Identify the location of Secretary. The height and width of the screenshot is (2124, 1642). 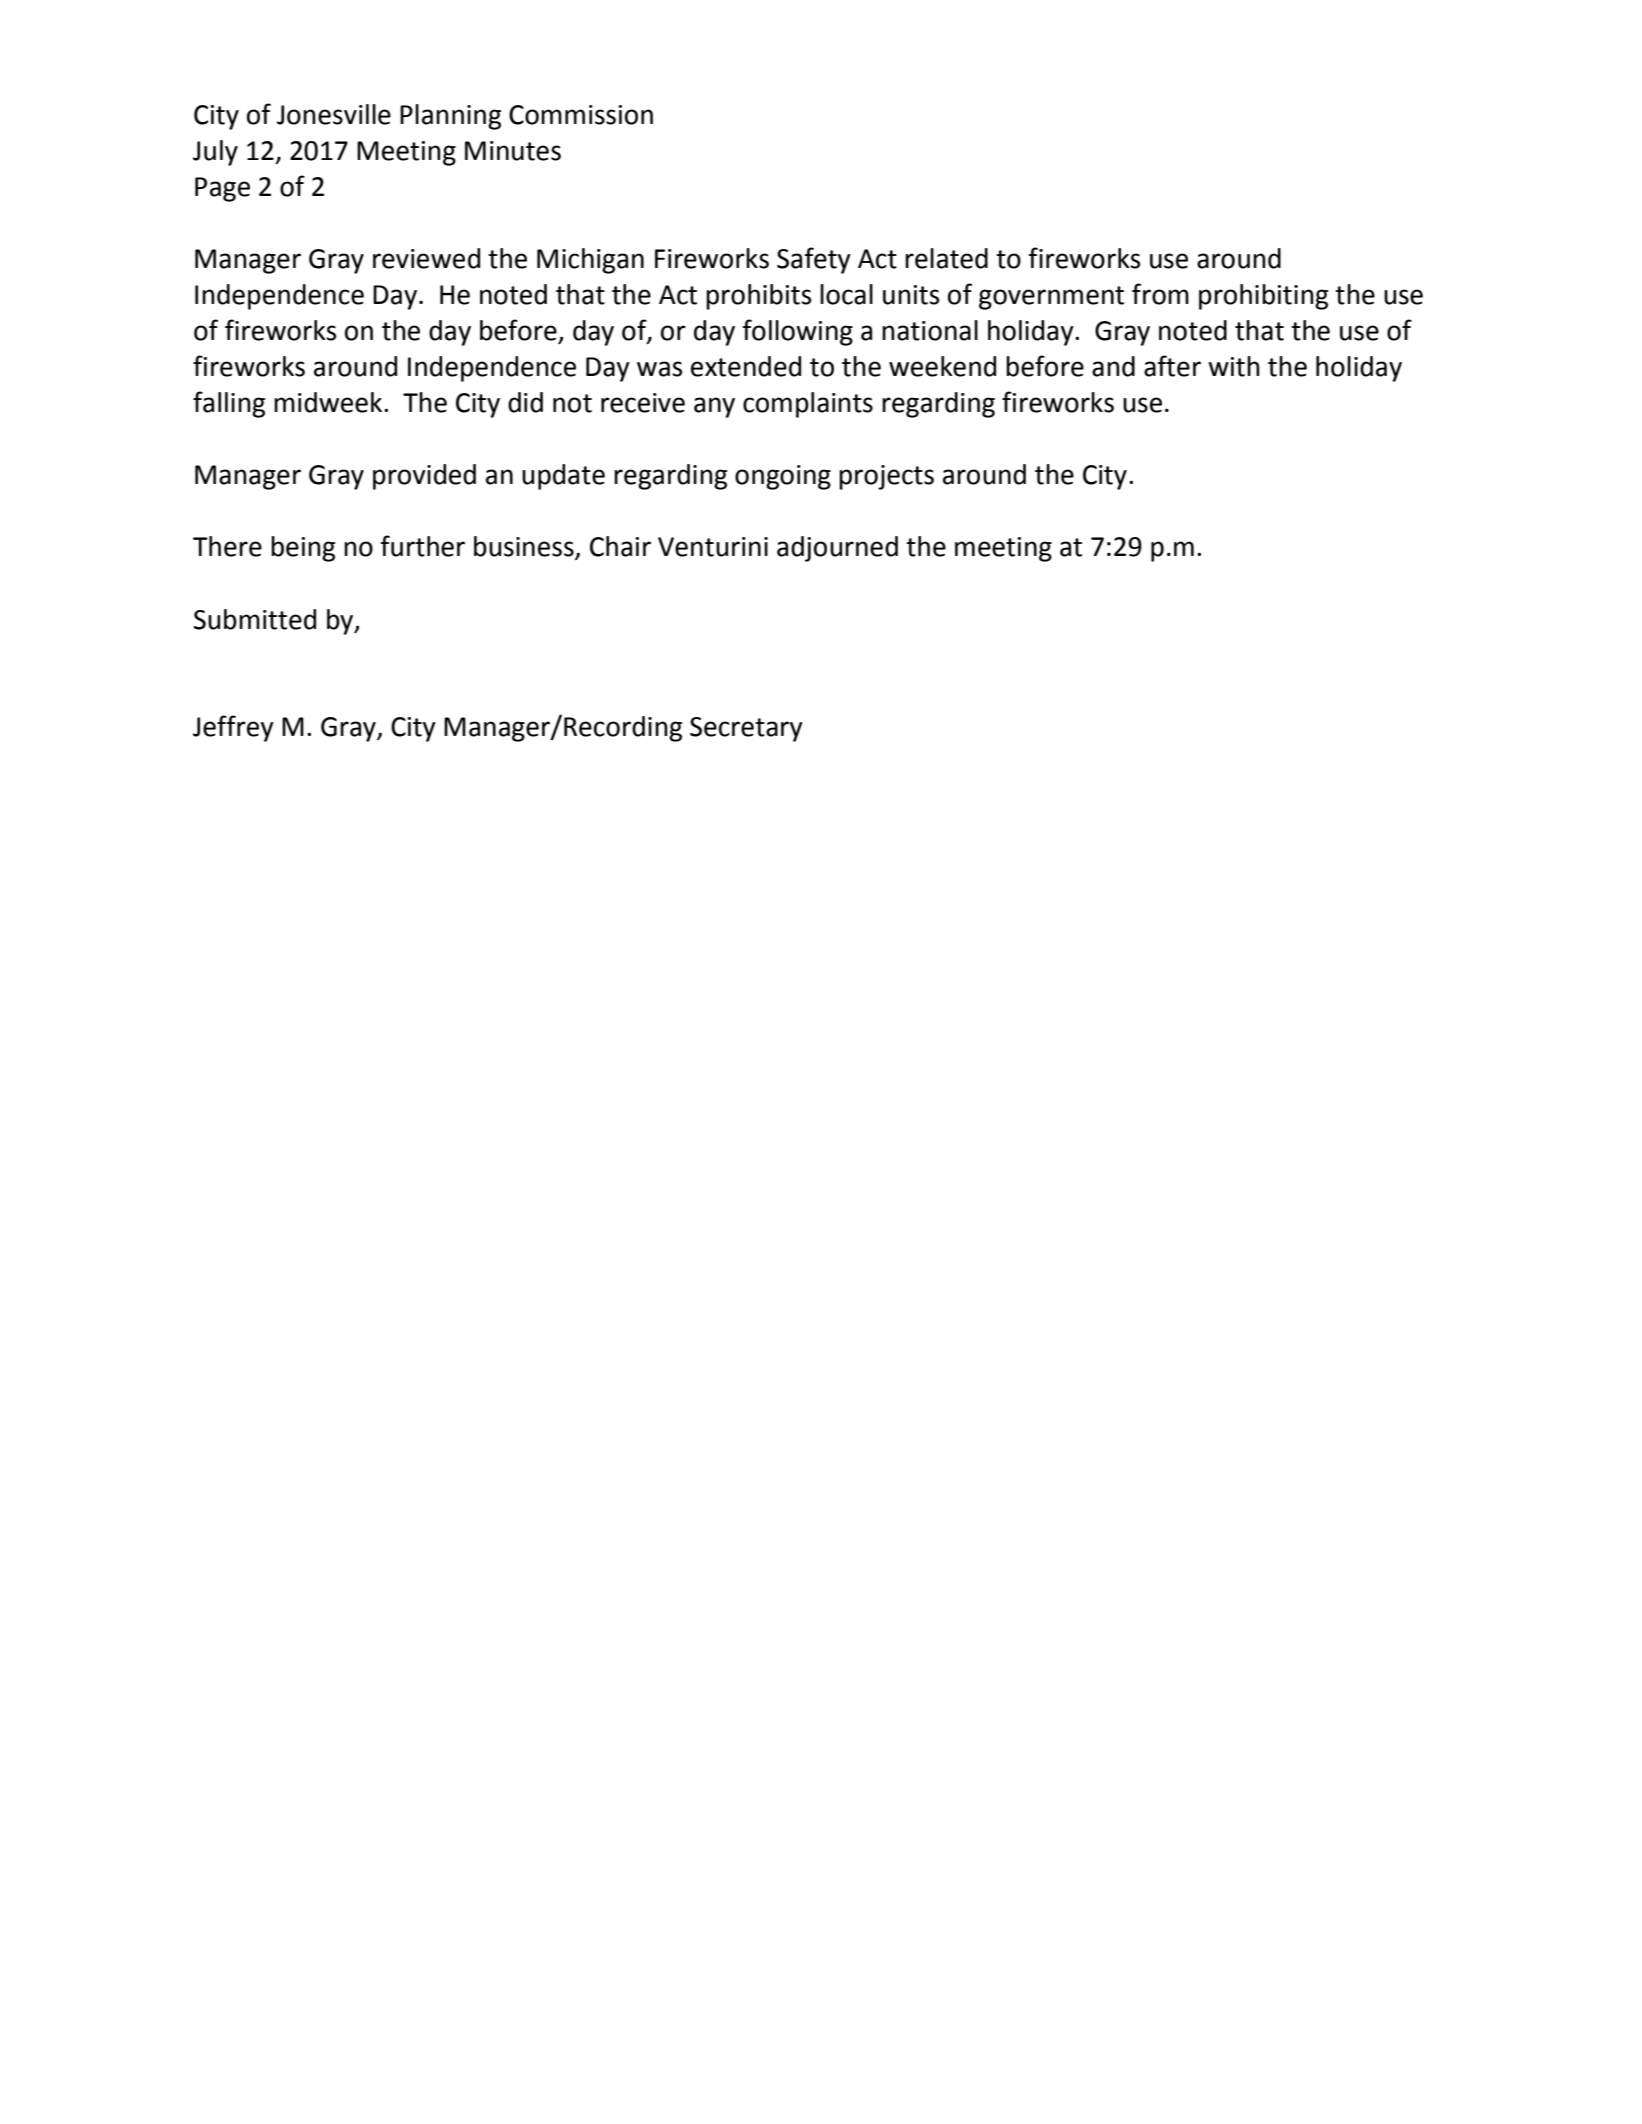
(746, 729).
